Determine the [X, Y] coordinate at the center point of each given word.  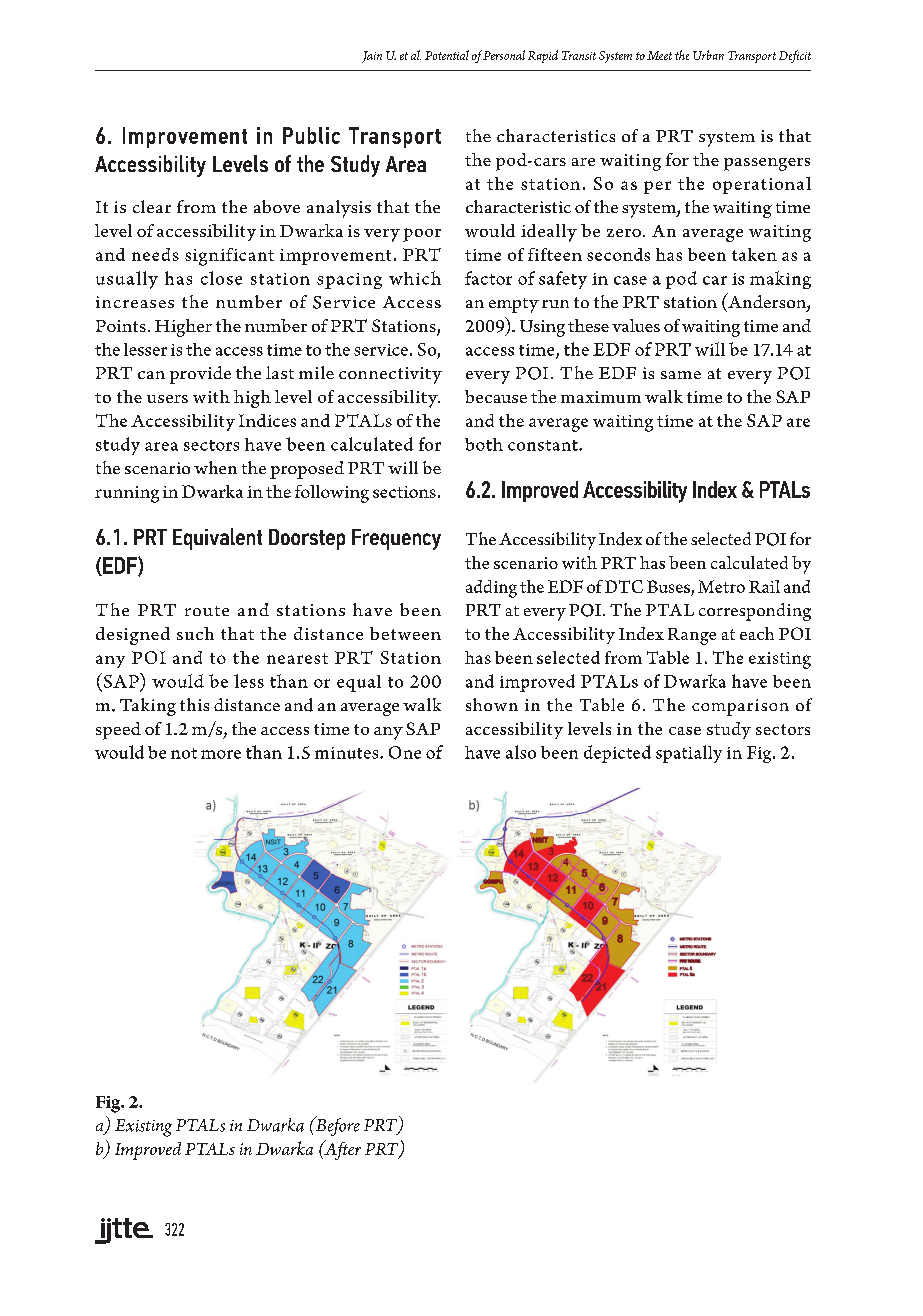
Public [311, 135]
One [405, 752]
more [221, 754]
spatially [689, 754]
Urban [708, 55]
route [207, 611]
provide [200, 375]
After [341, 1150]
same [681, 375]
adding [491, 589]
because [496, 396]
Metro [721, 586]
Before [336, 1126]
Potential [447, 55]
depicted [617, 754]
